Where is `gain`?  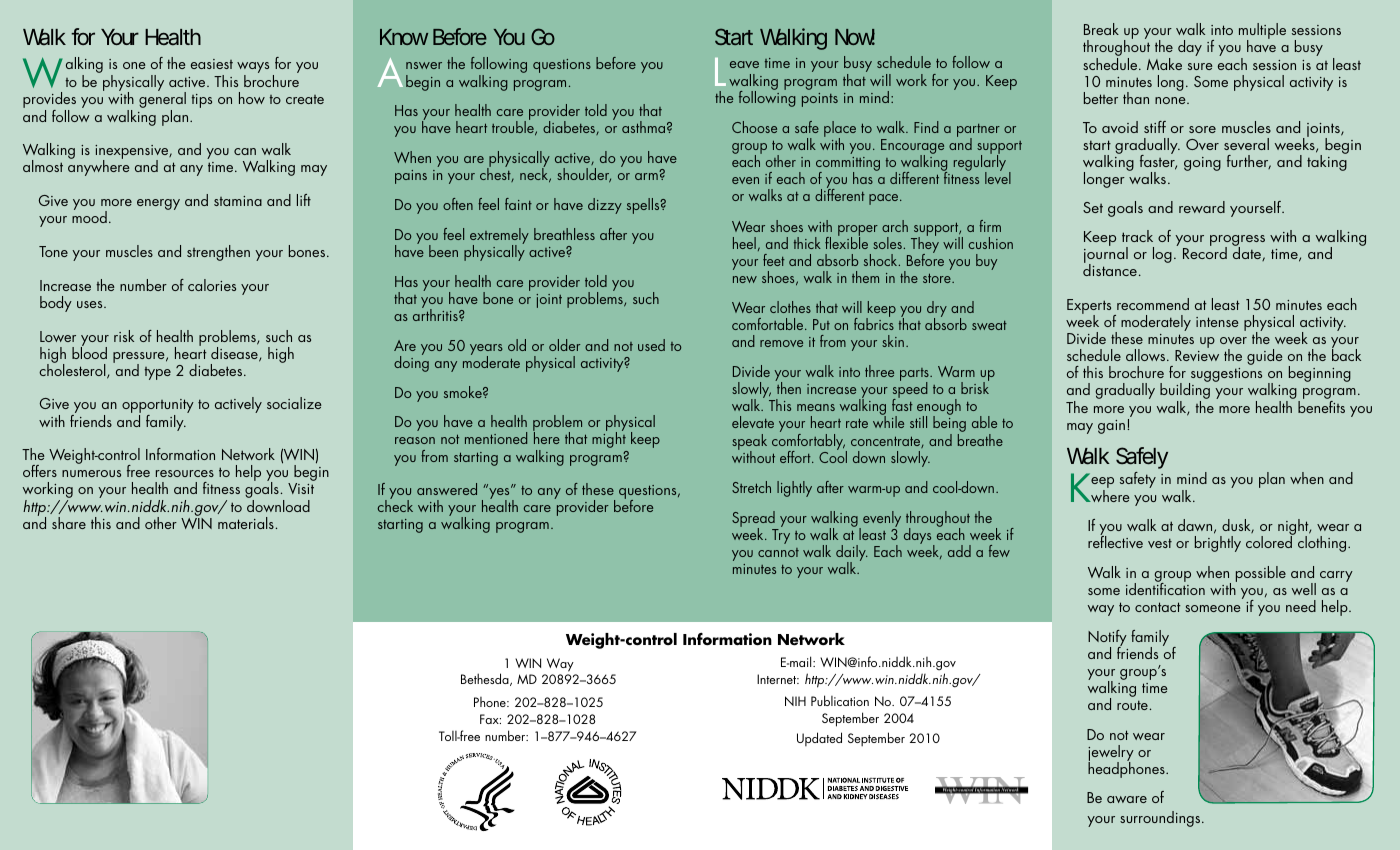 gain is located at coordinates (1111, 427).
